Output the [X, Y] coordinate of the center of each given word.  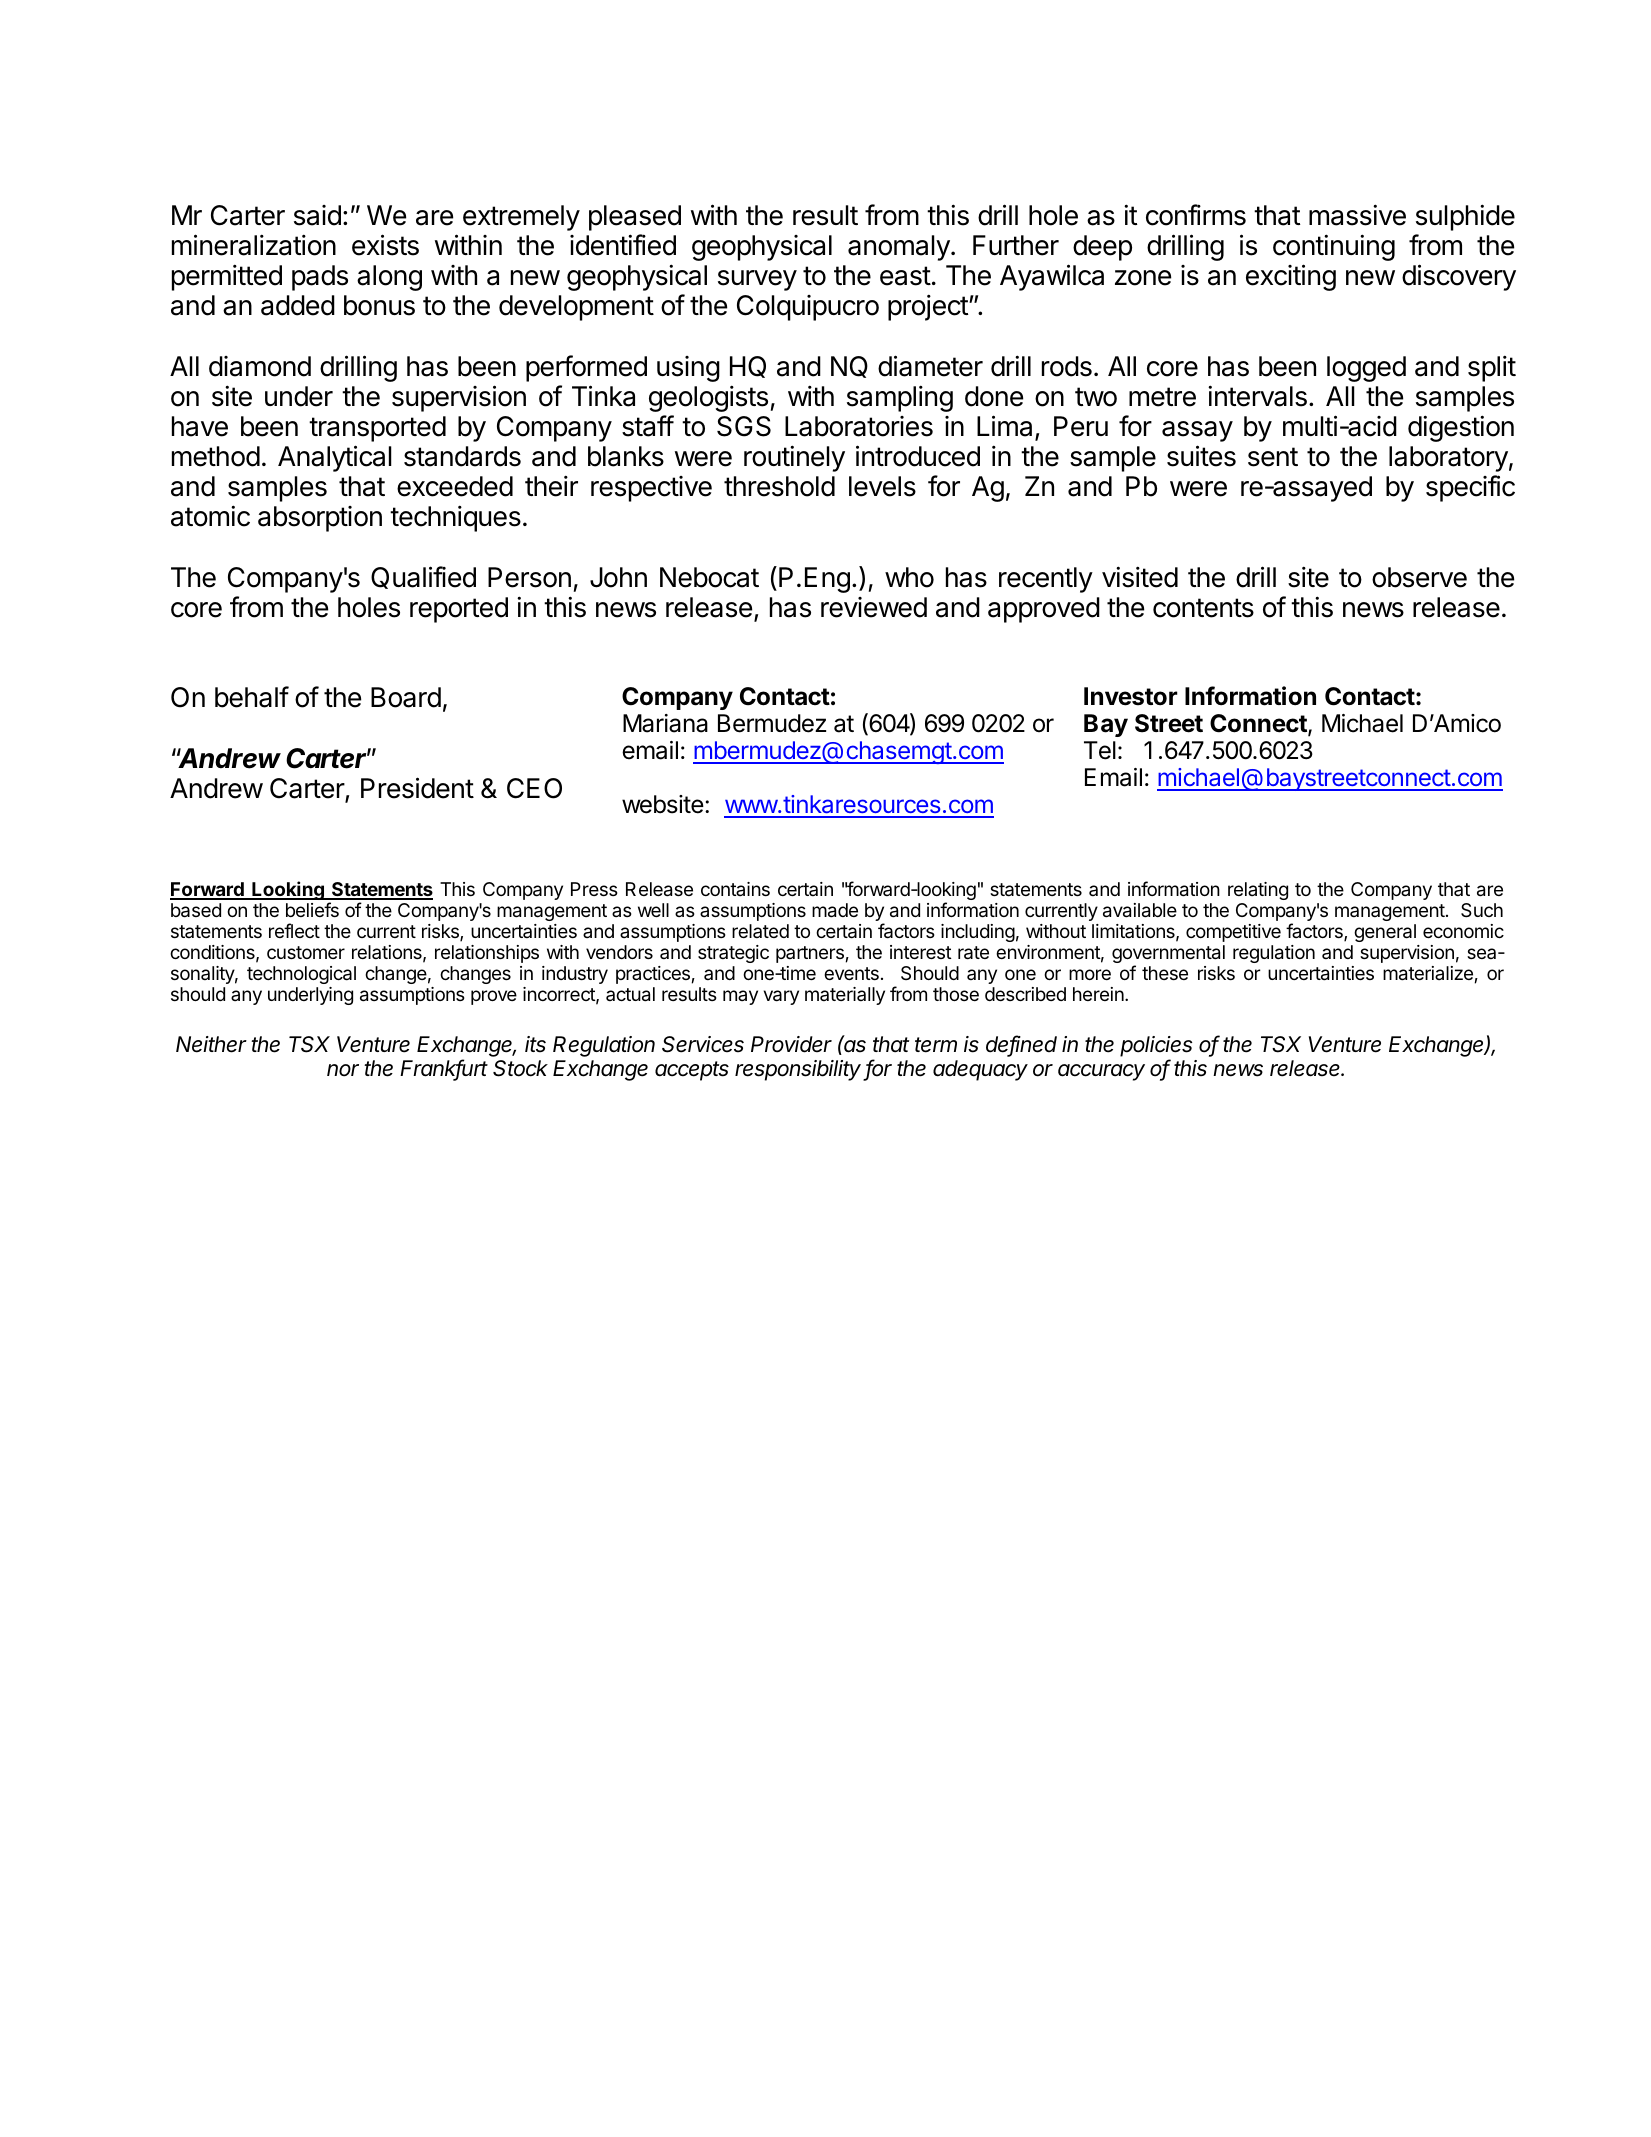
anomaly [900, 248]
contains [735, 889]
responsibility [799, 1070]
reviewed [874, 607]
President [417, 788]
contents [1203, 608]
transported [377, 429]
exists [385, 245]
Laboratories [859, 426]
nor [343, 1070]
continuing [1334, 247]
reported [459, 610]
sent [1273, 457]
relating [1258, 891]
